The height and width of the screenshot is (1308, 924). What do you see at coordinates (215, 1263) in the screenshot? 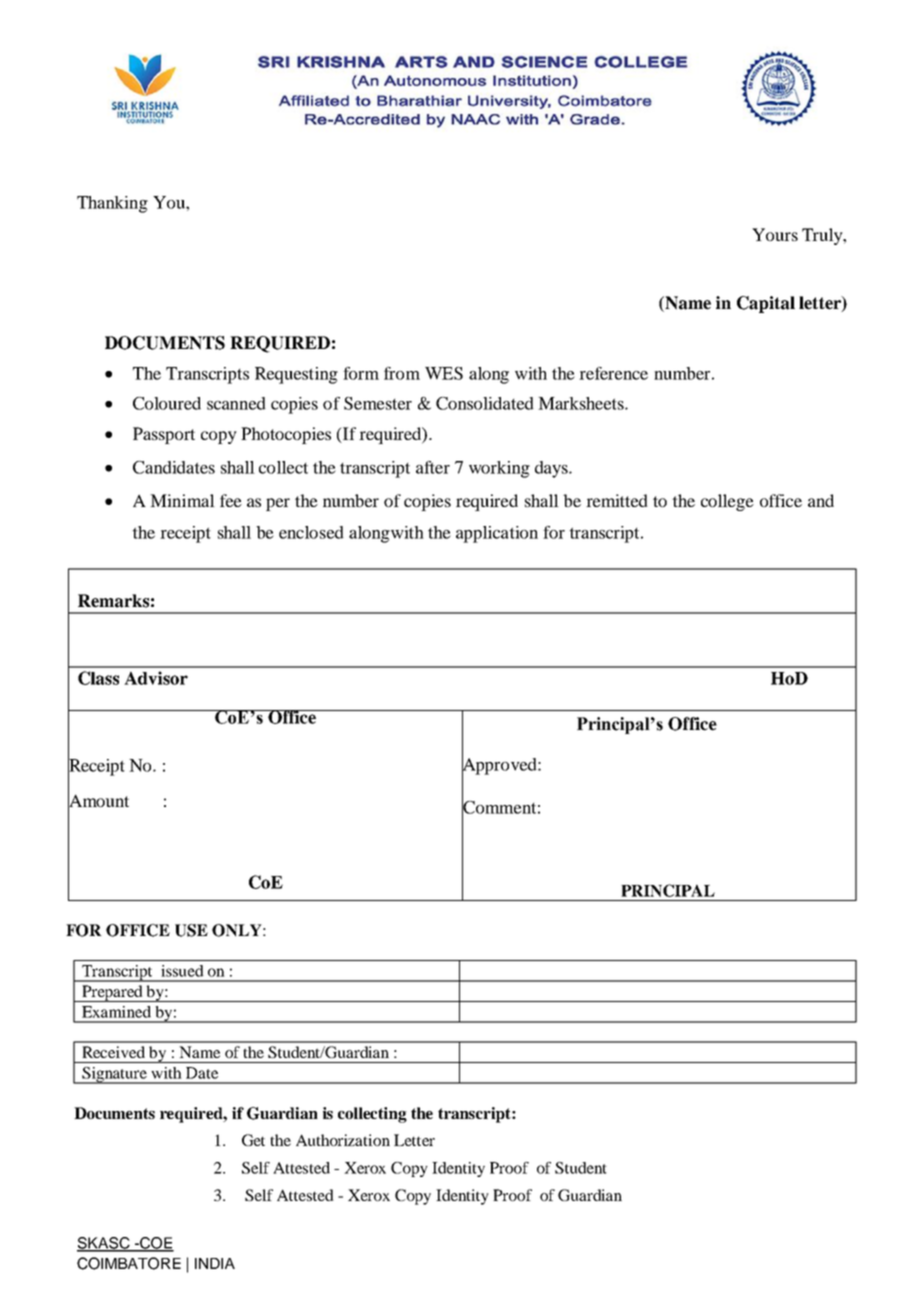
I see `INDIA` at bounding box center [215, 1263].
